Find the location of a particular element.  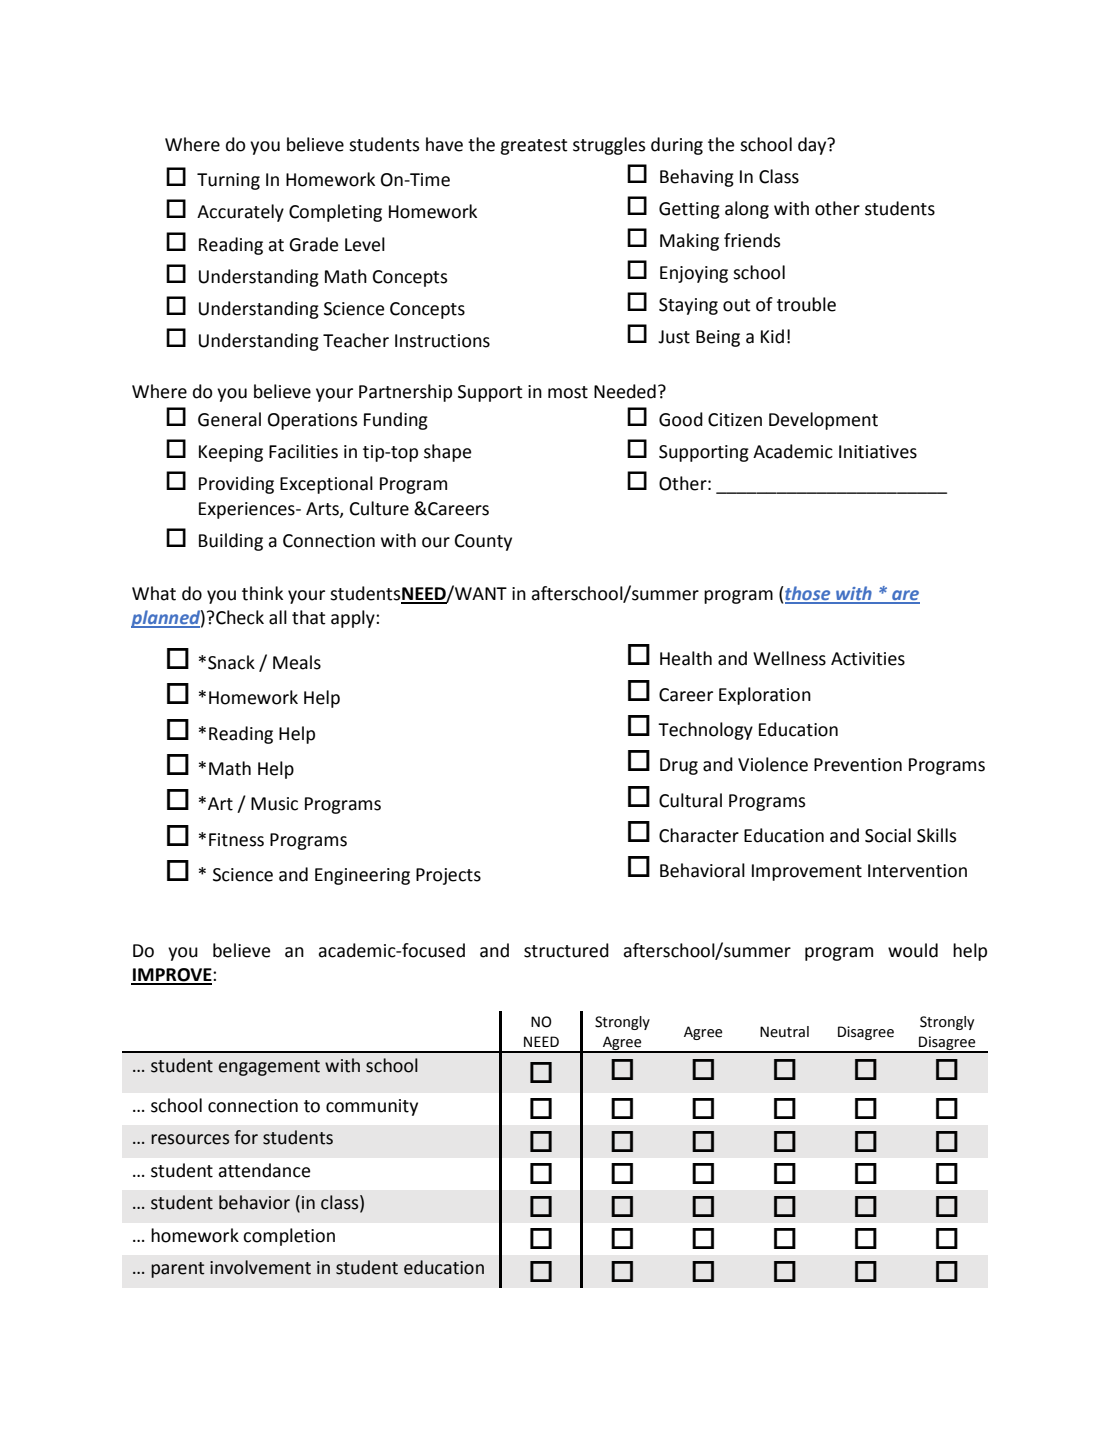

Development is located at coordinates (823, 421).
